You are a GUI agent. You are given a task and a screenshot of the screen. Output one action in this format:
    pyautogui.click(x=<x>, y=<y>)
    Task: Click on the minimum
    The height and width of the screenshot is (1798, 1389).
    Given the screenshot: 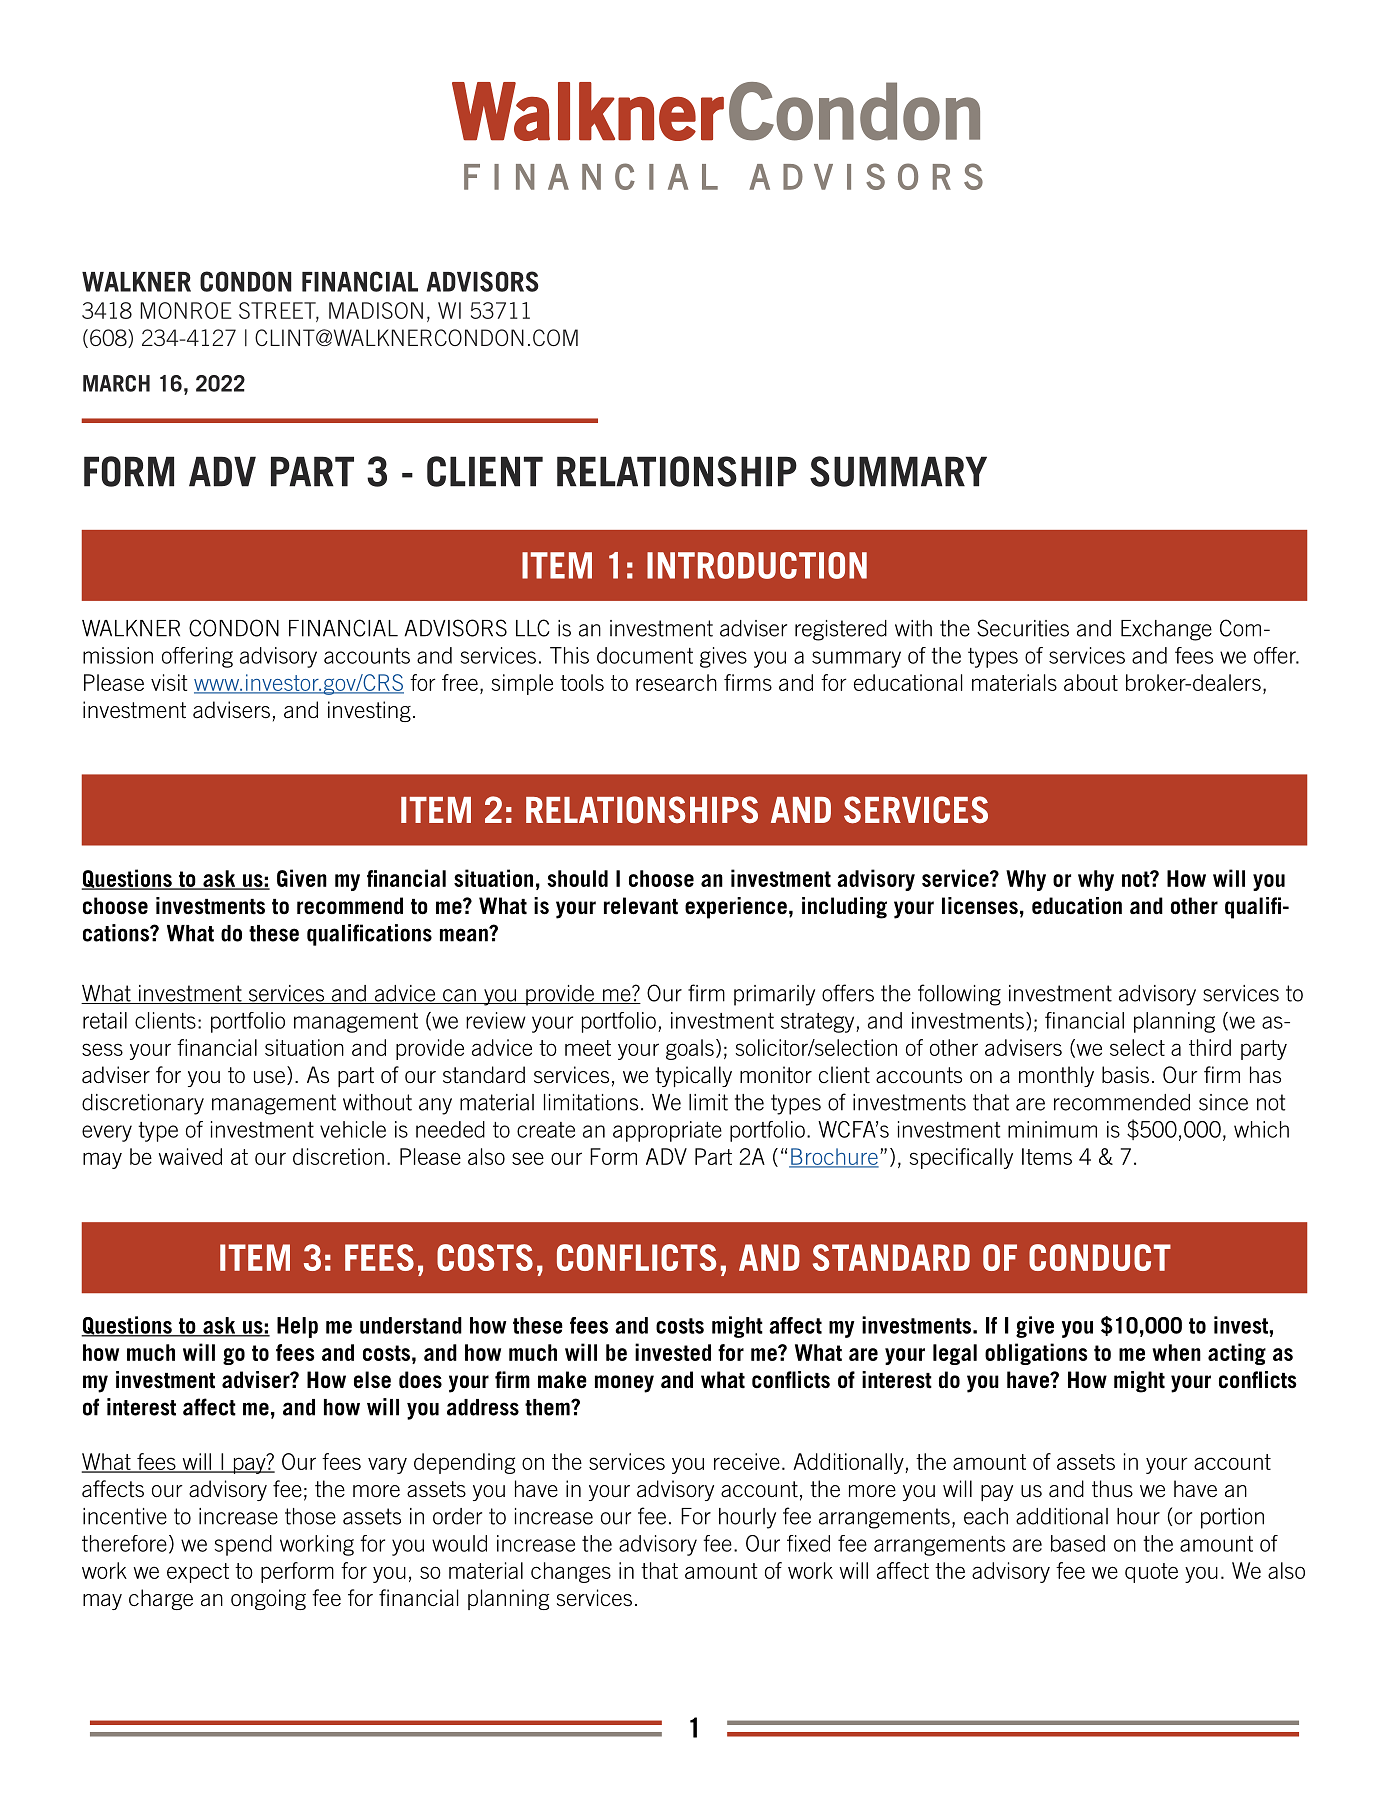 What is the action you would take?
    pyautogui.click(x=1052, y=1129)
